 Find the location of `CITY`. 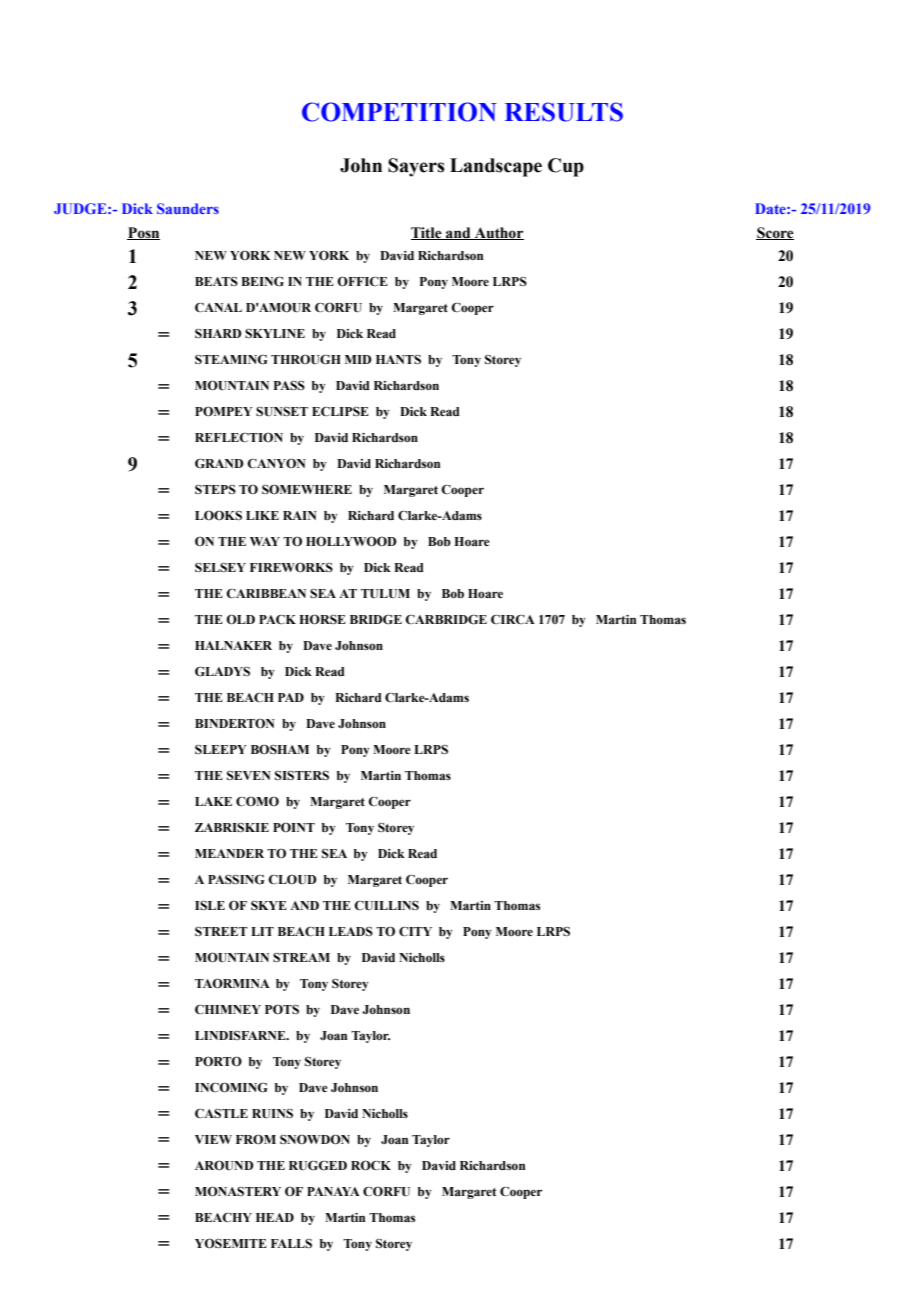

CITY is located at coordinates (415, 931).
